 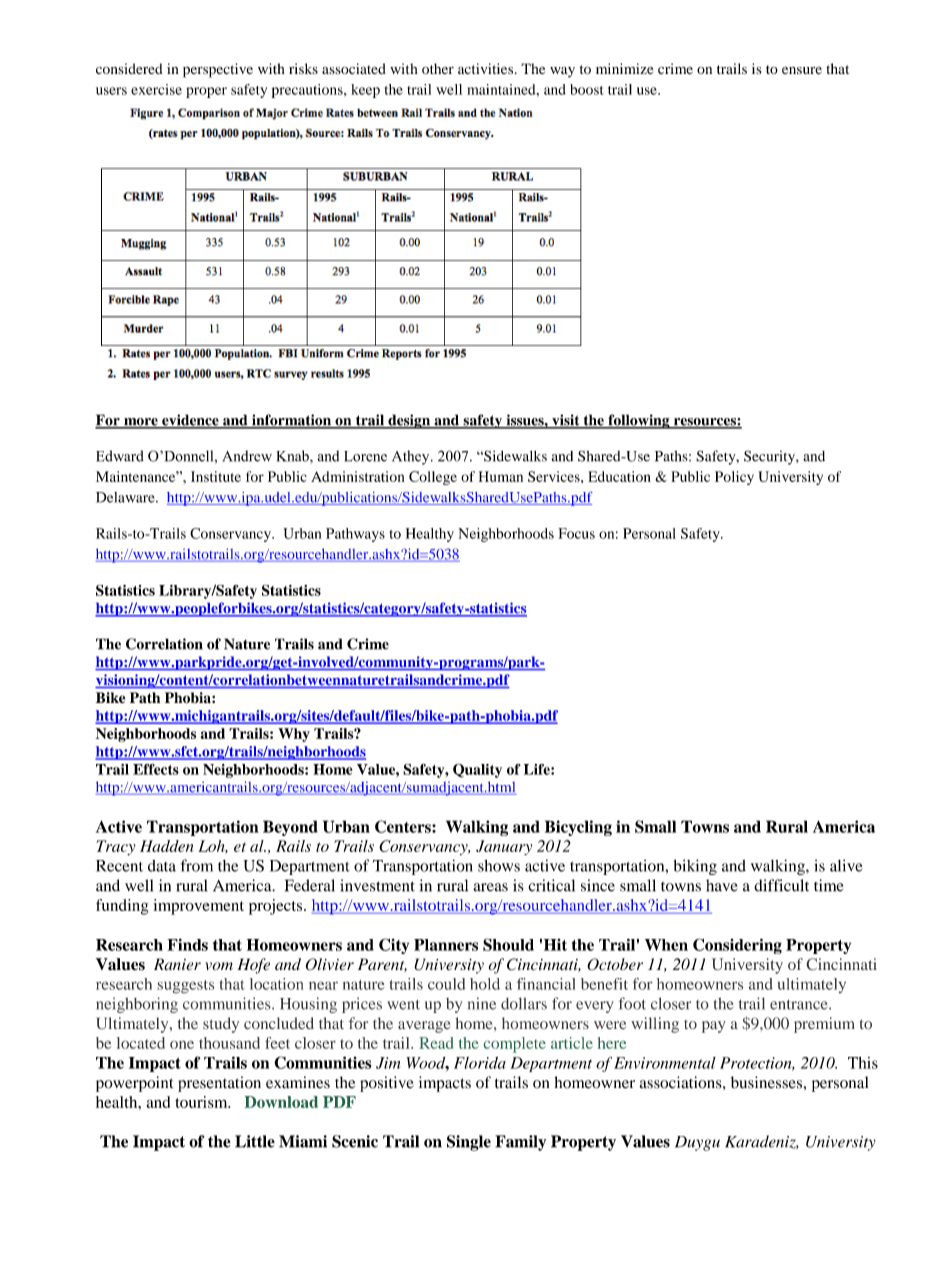 What do you see at coordinates (197, 865) in the document?
I see `from` at bounding box center [197, 865].
